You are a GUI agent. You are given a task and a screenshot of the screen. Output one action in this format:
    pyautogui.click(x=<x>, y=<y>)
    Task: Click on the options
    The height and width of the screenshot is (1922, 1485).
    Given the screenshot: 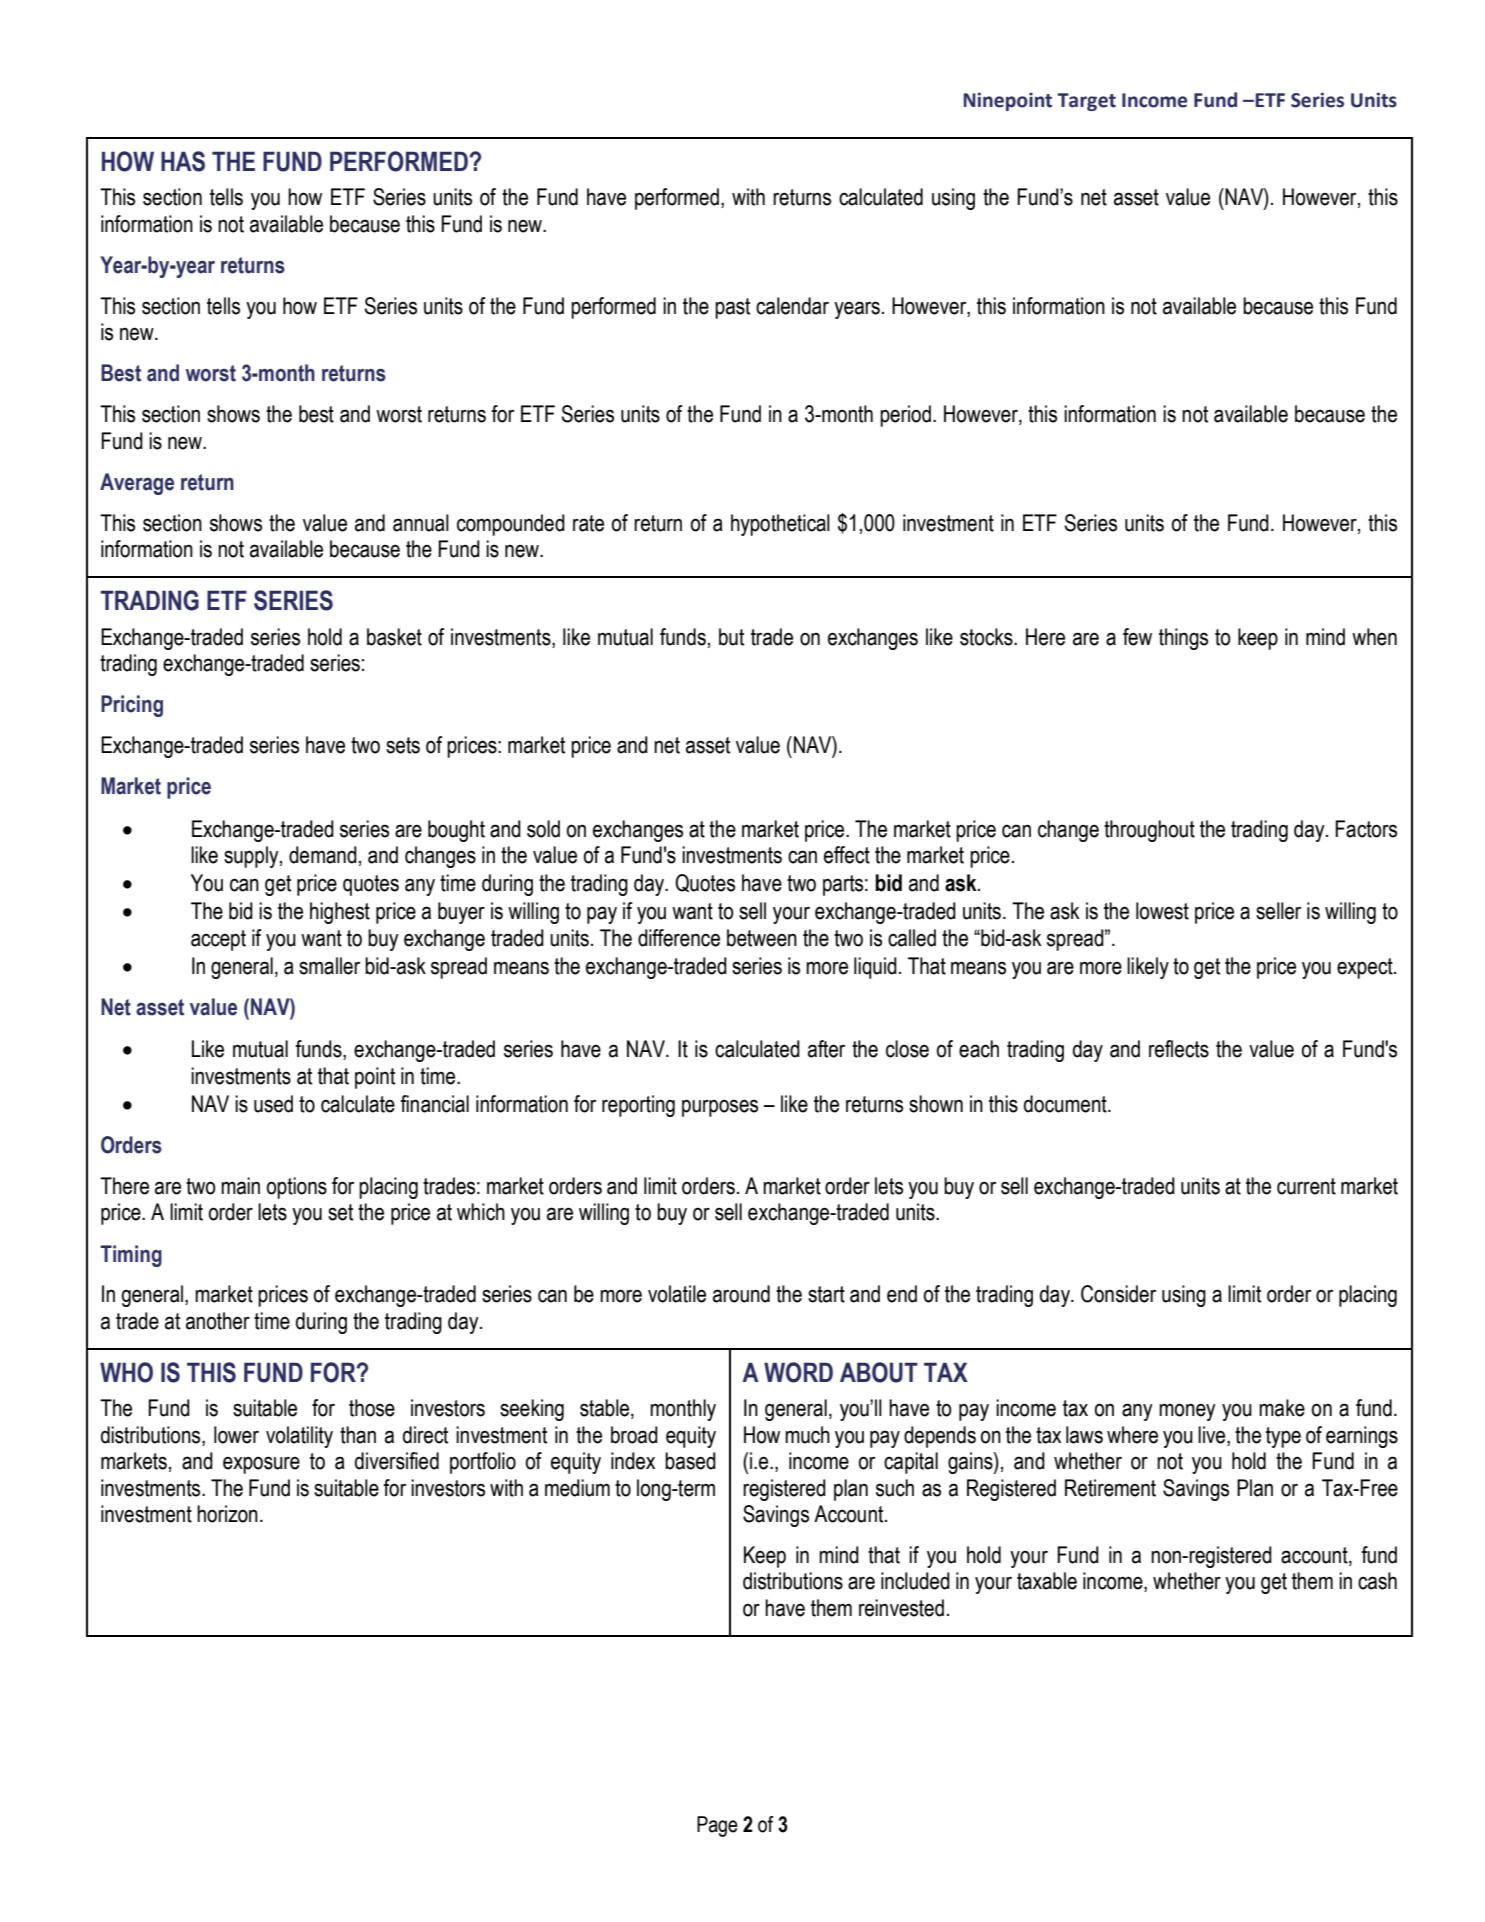 What is the action you would take?
    pyautogui.click(x=297, y=1188)
